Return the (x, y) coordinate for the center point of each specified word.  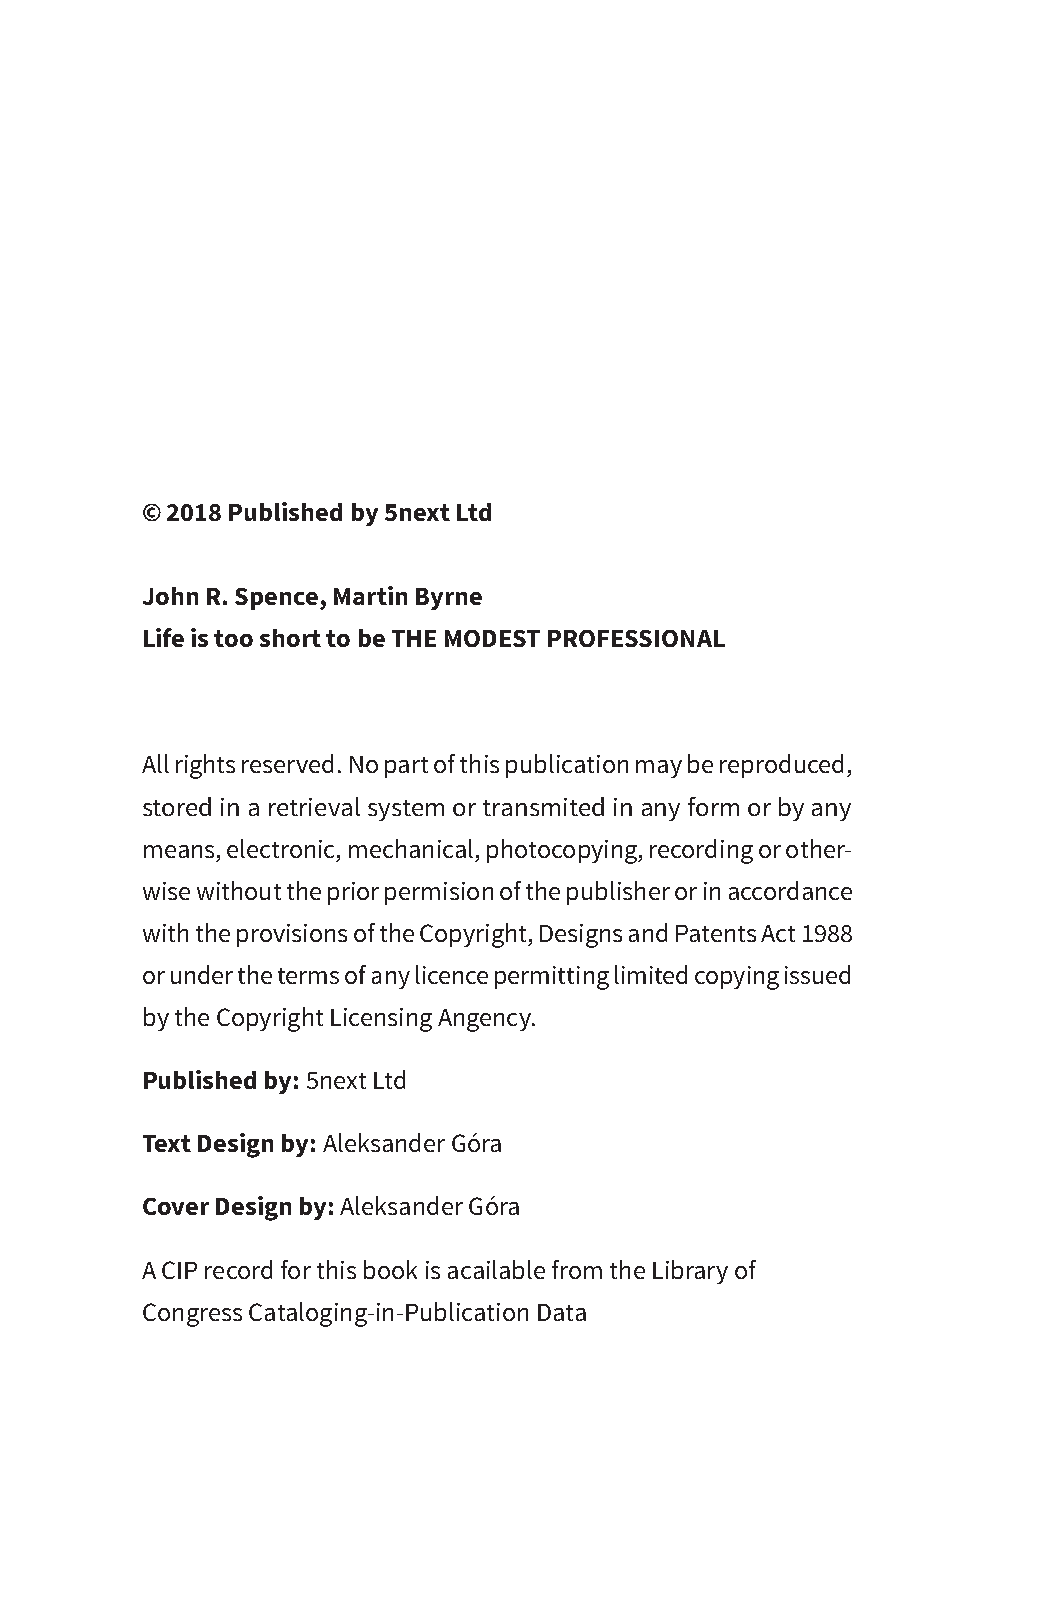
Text (167, 1143)
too (233, 638)
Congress (192, 1315)
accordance (790, 890)
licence (452, 974)
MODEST (492, 638)
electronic (282, 848)
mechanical (411, 848)
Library (690, 1272)
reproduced (781, 766)
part (406, 767)
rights (205, 766)
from (577, 1269)
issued (817, 974)
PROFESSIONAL (636, 638)
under (202, 974)
